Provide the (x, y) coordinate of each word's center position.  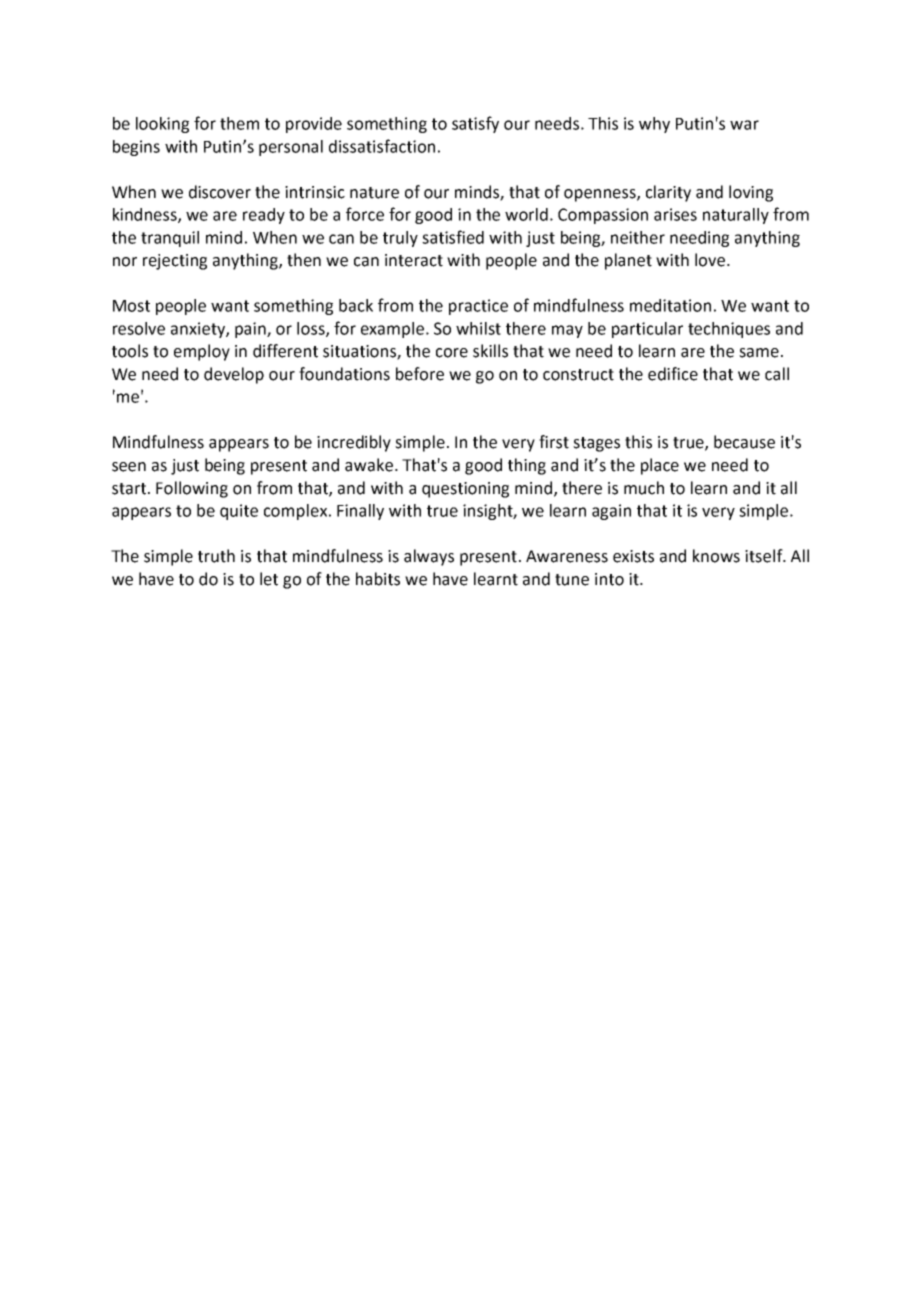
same (759, 353)
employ (202, 352)
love (711, 260)
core (452, 353)
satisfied (453, 237)
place (660, 466)
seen (129, 467)
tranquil (170, 239)
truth (216, 556)
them (239, 123)
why (654, 125)
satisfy (475, 124)
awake (369, 465)
